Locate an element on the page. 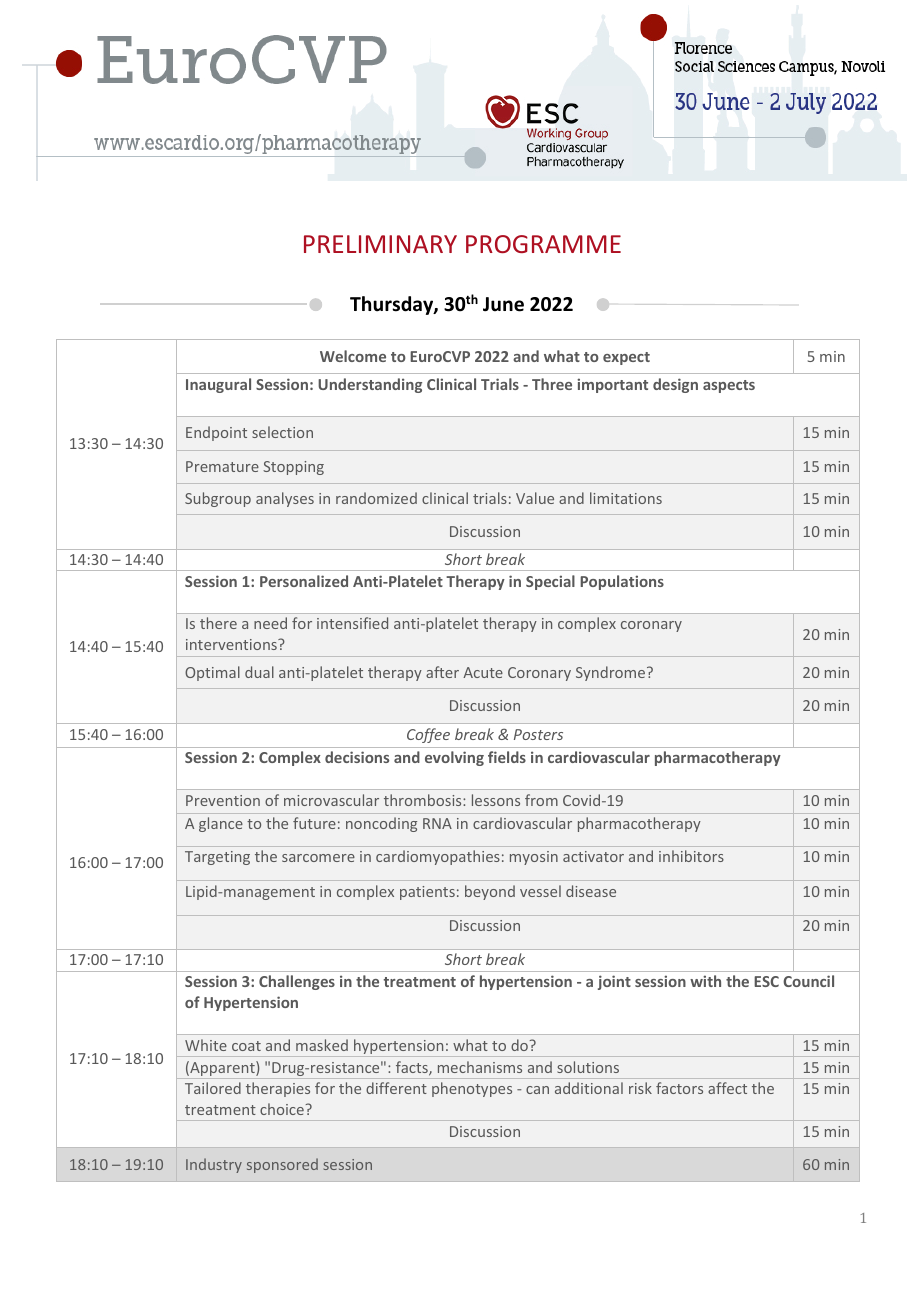 This image has height=1309, width=924. design is located at coordinates (675, 385).
